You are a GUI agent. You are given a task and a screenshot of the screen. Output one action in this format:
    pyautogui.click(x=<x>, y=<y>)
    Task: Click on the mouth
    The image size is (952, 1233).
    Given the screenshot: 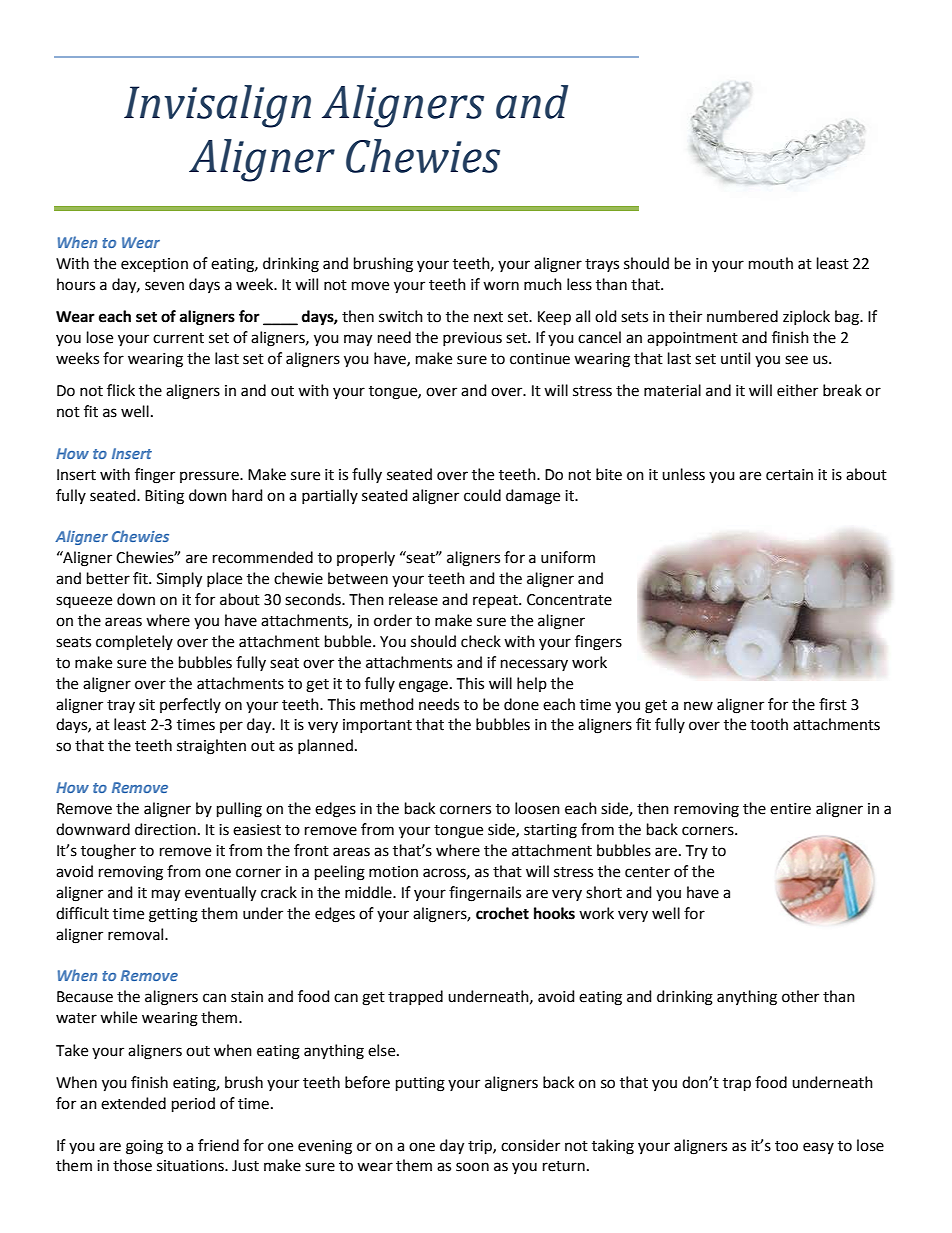 What is the action you would take?
    pyautogui.click(x=771, y=263)
